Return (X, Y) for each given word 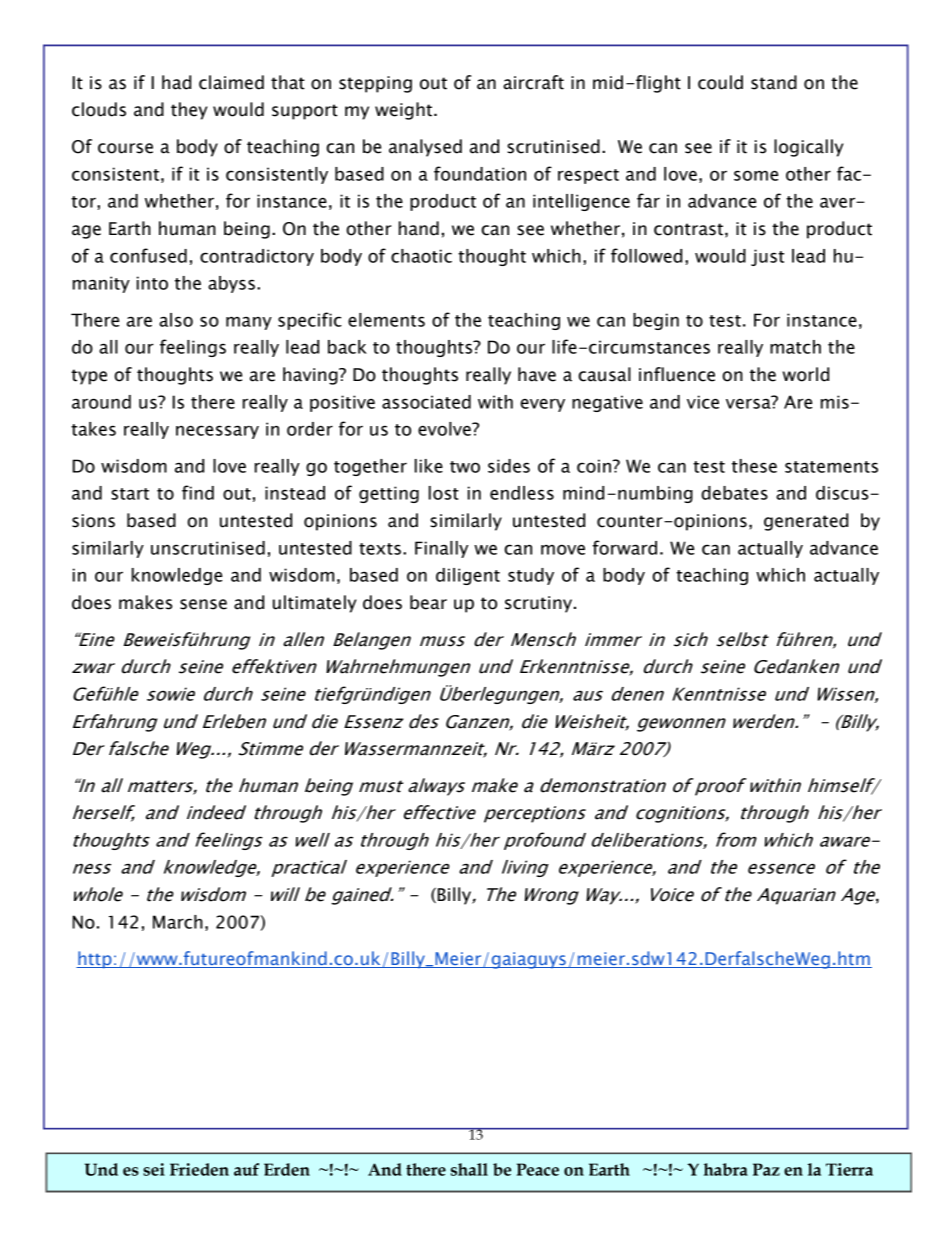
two (465, 467)
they (189, 111)
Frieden (199, 1169)
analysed (425, 148)
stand (774, 82)
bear (428, 602)
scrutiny (540, 604)
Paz (766, 1169)
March (178, 922)
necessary (217, 432)
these (754, 466)
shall (469, 1169)
